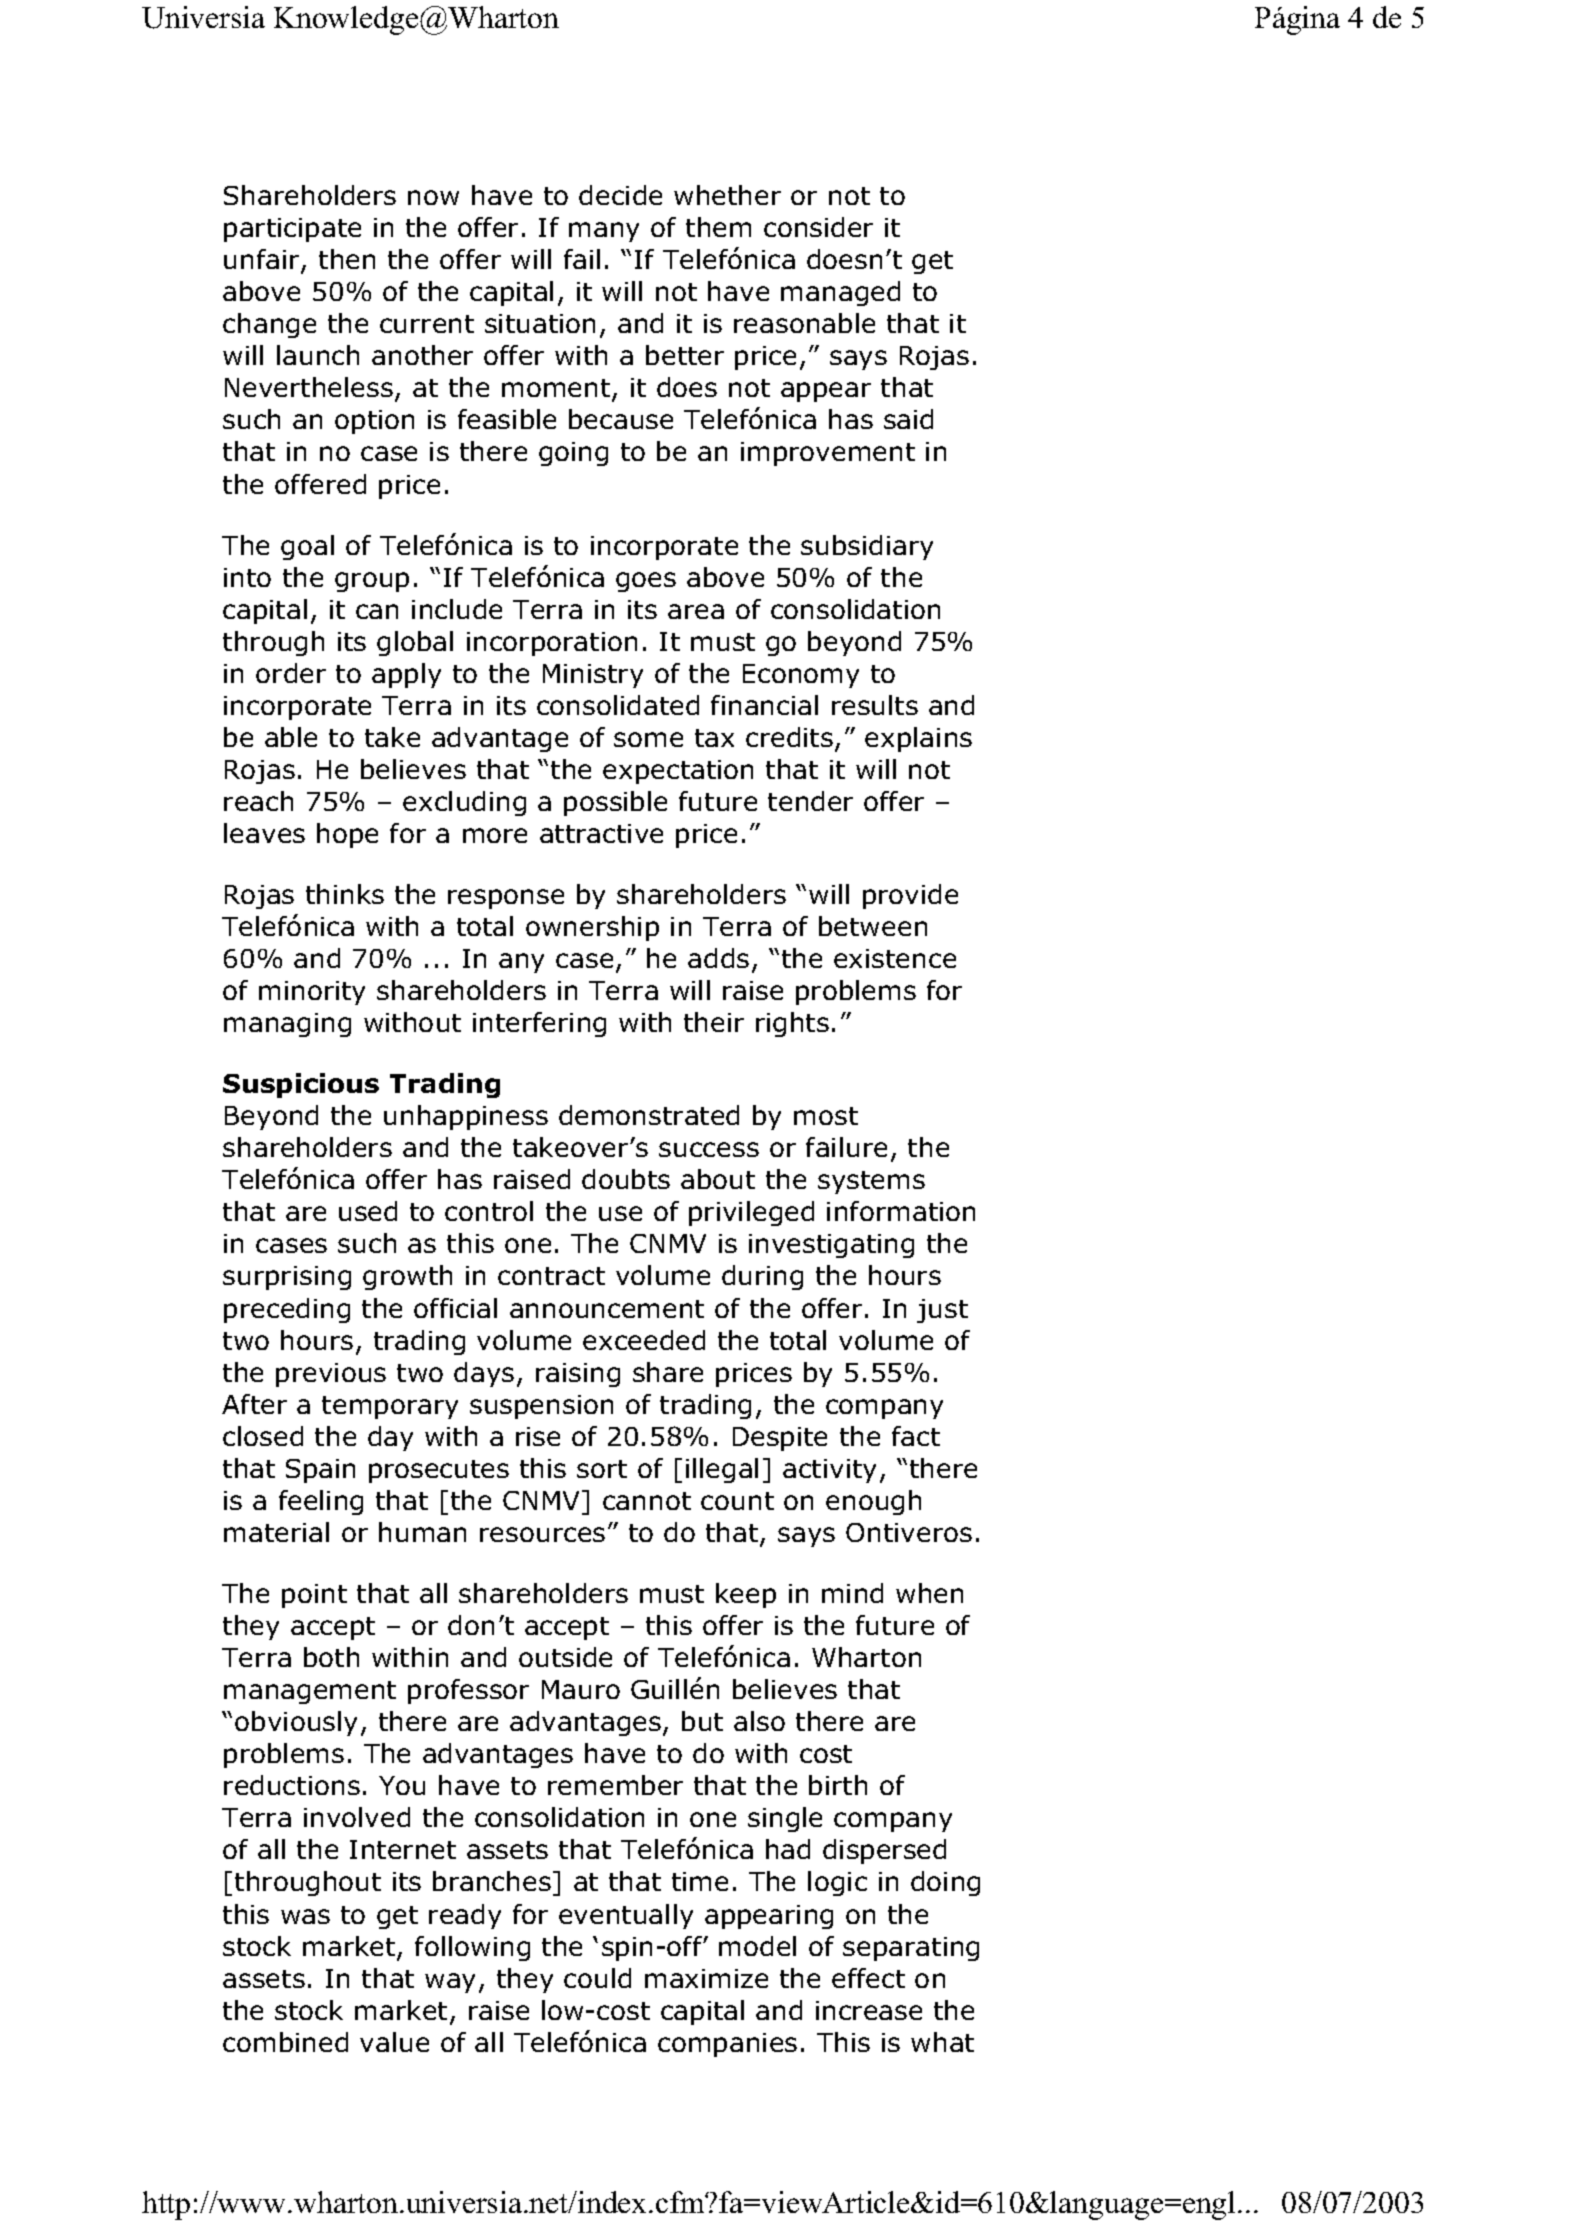 This screenshot has height=2221, width=1569. I want to click on many, so click(604, 232).
